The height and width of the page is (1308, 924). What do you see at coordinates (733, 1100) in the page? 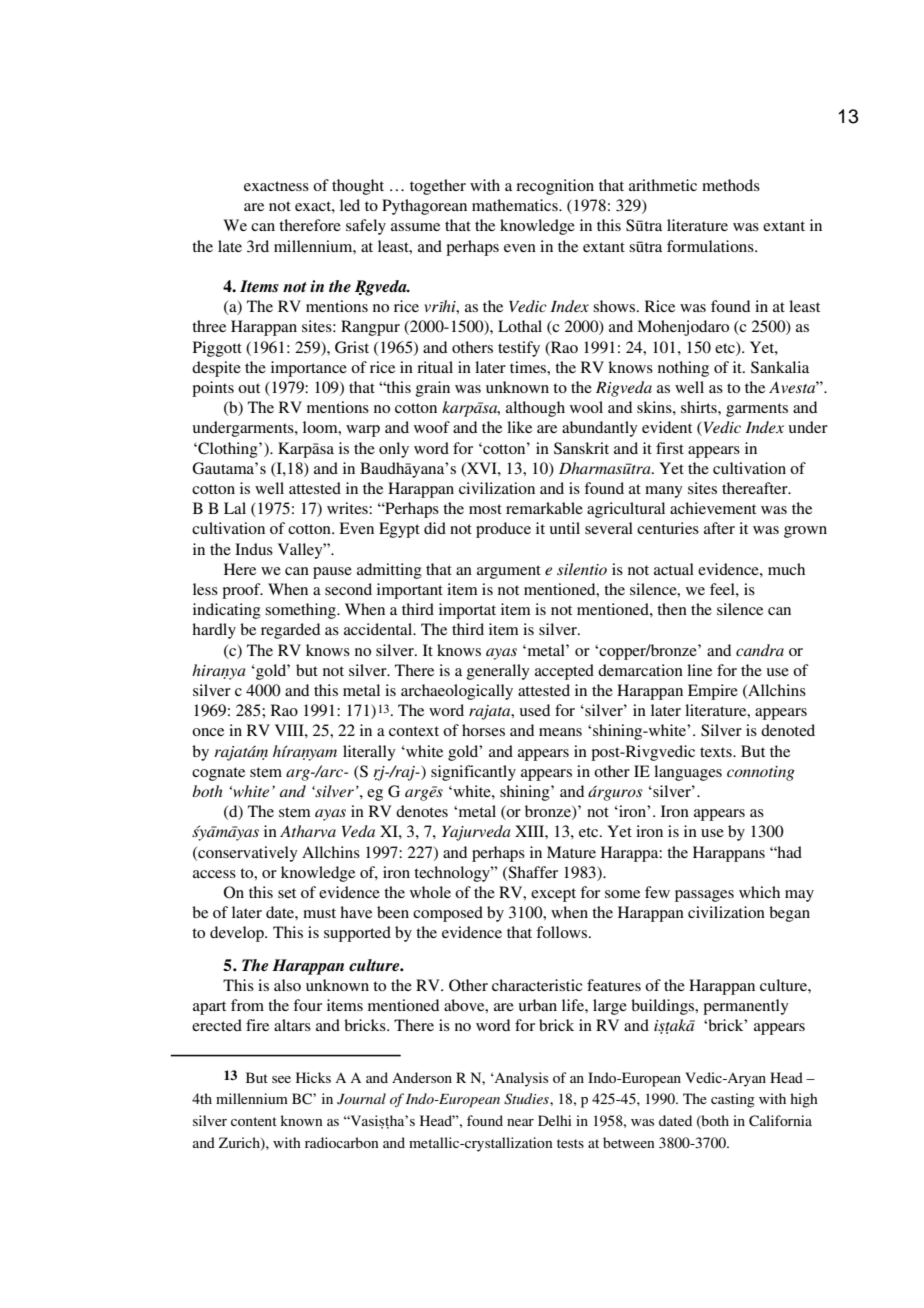
I see `casting` at bounding box center [733, 1100].
